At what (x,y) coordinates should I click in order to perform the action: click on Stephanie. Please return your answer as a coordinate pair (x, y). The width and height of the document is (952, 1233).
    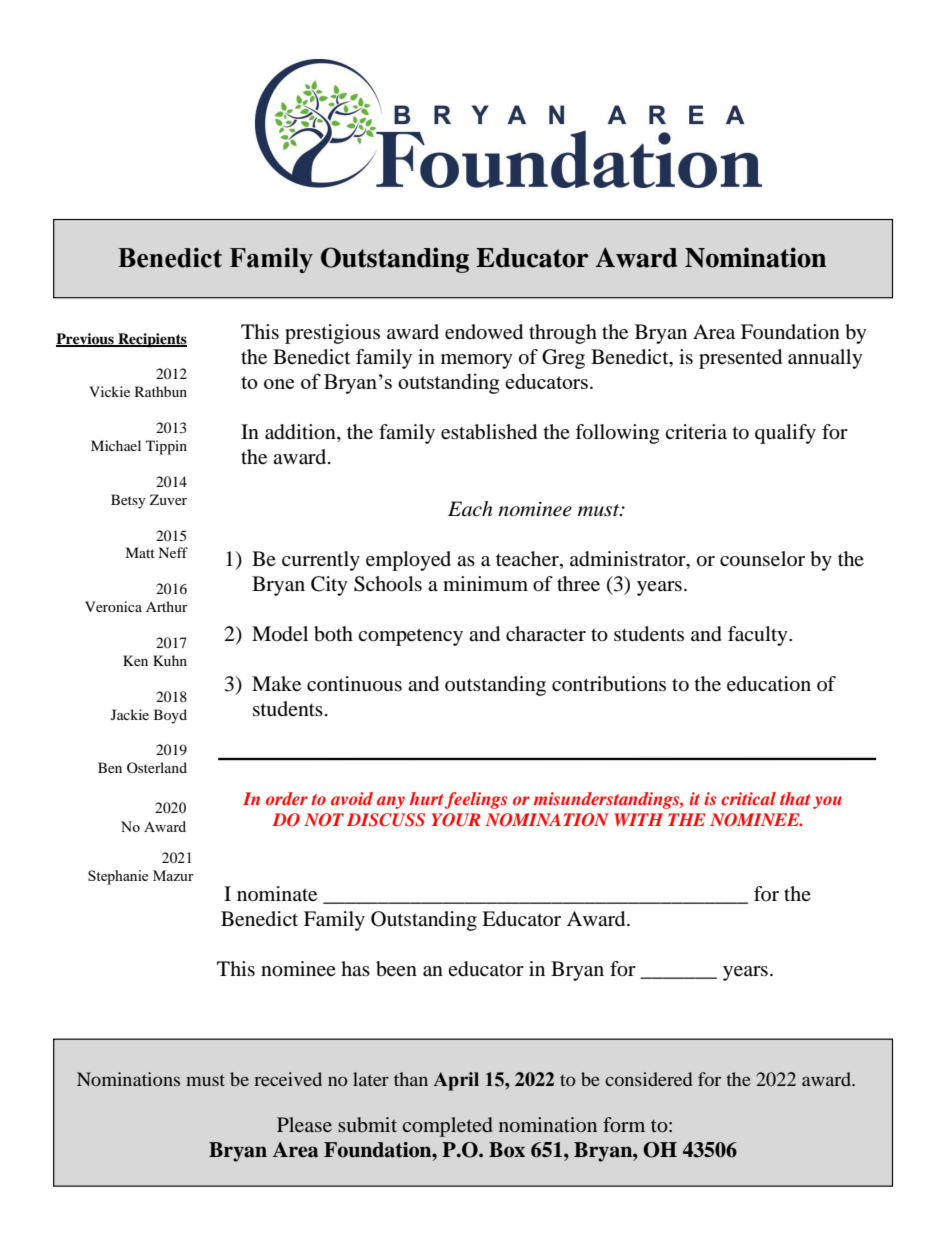
    Looking at the image, I should click on (118, 877).
